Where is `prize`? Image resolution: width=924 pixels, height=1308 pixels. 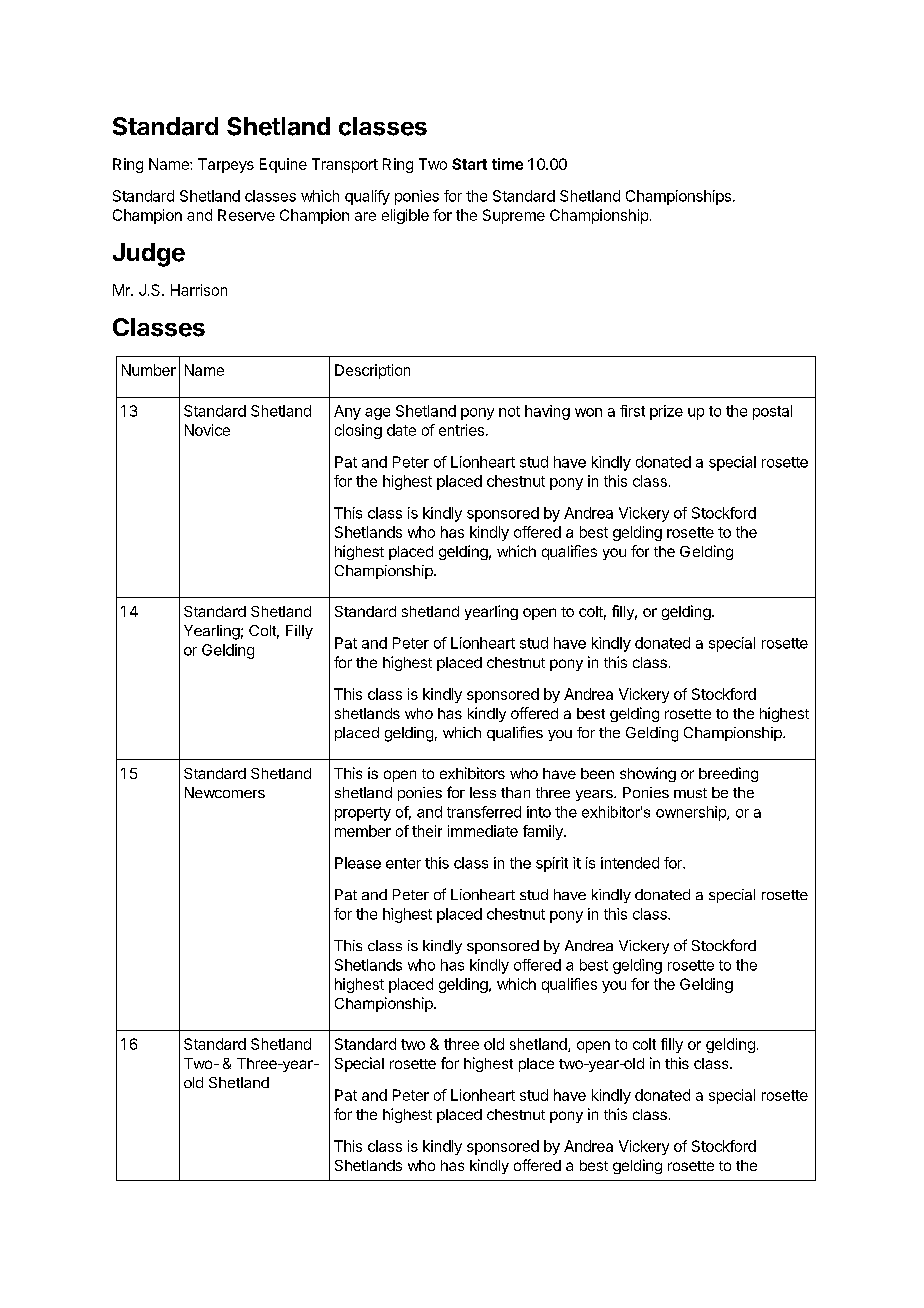 prize is located at coordinates (666, 412).
